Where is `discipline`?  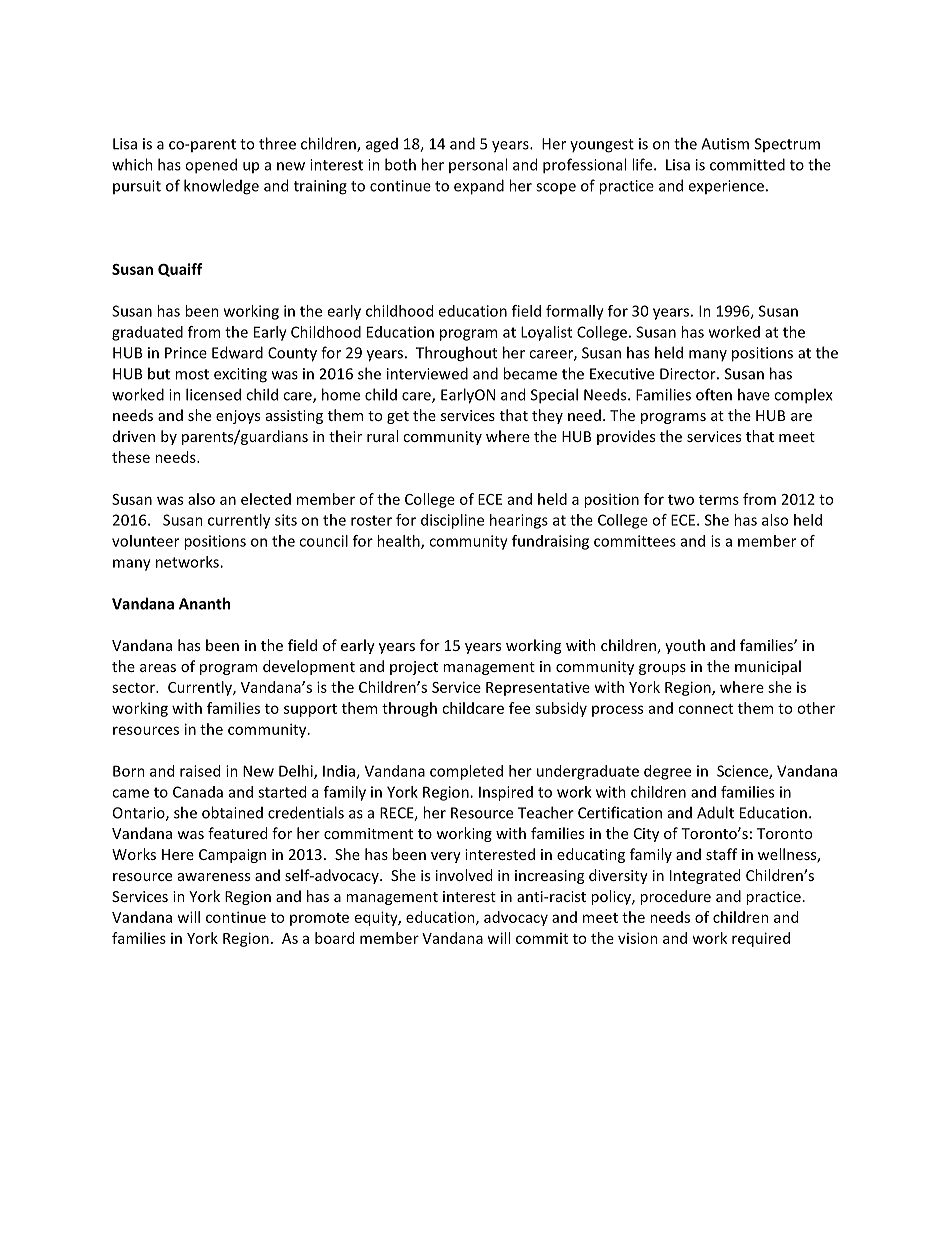 discipline is located at coordinates (452, 521).
